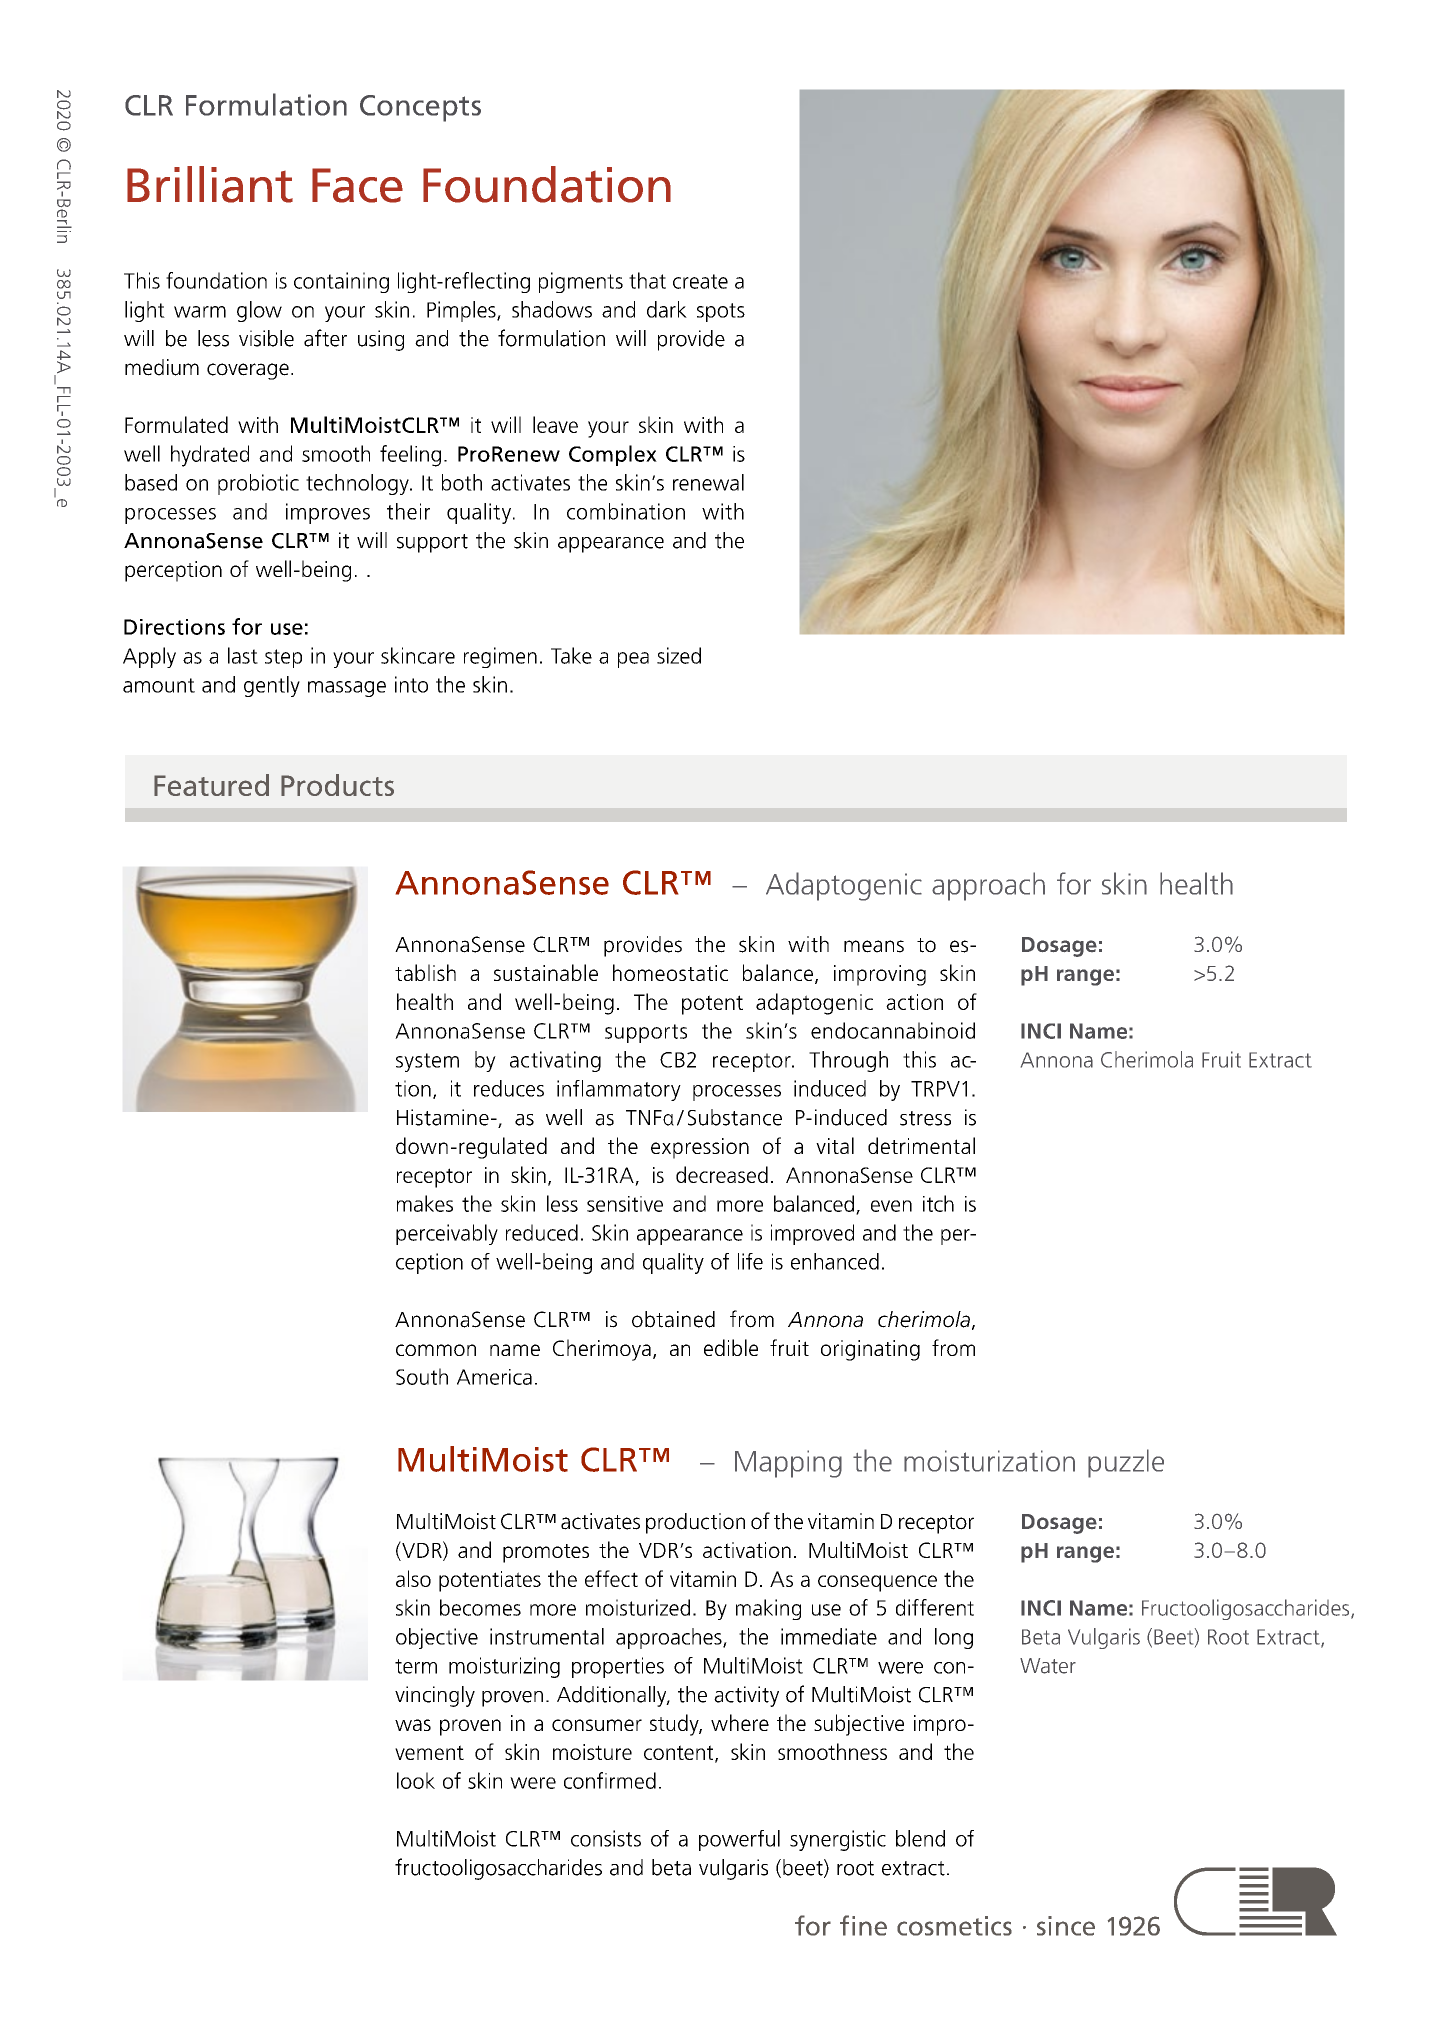 Image resolution: width=1431 pixels, height=2024 pixels. What do you see at coordinates (870, 1350) in the image?
I see `originating` at bounding box center [870, 1350].
